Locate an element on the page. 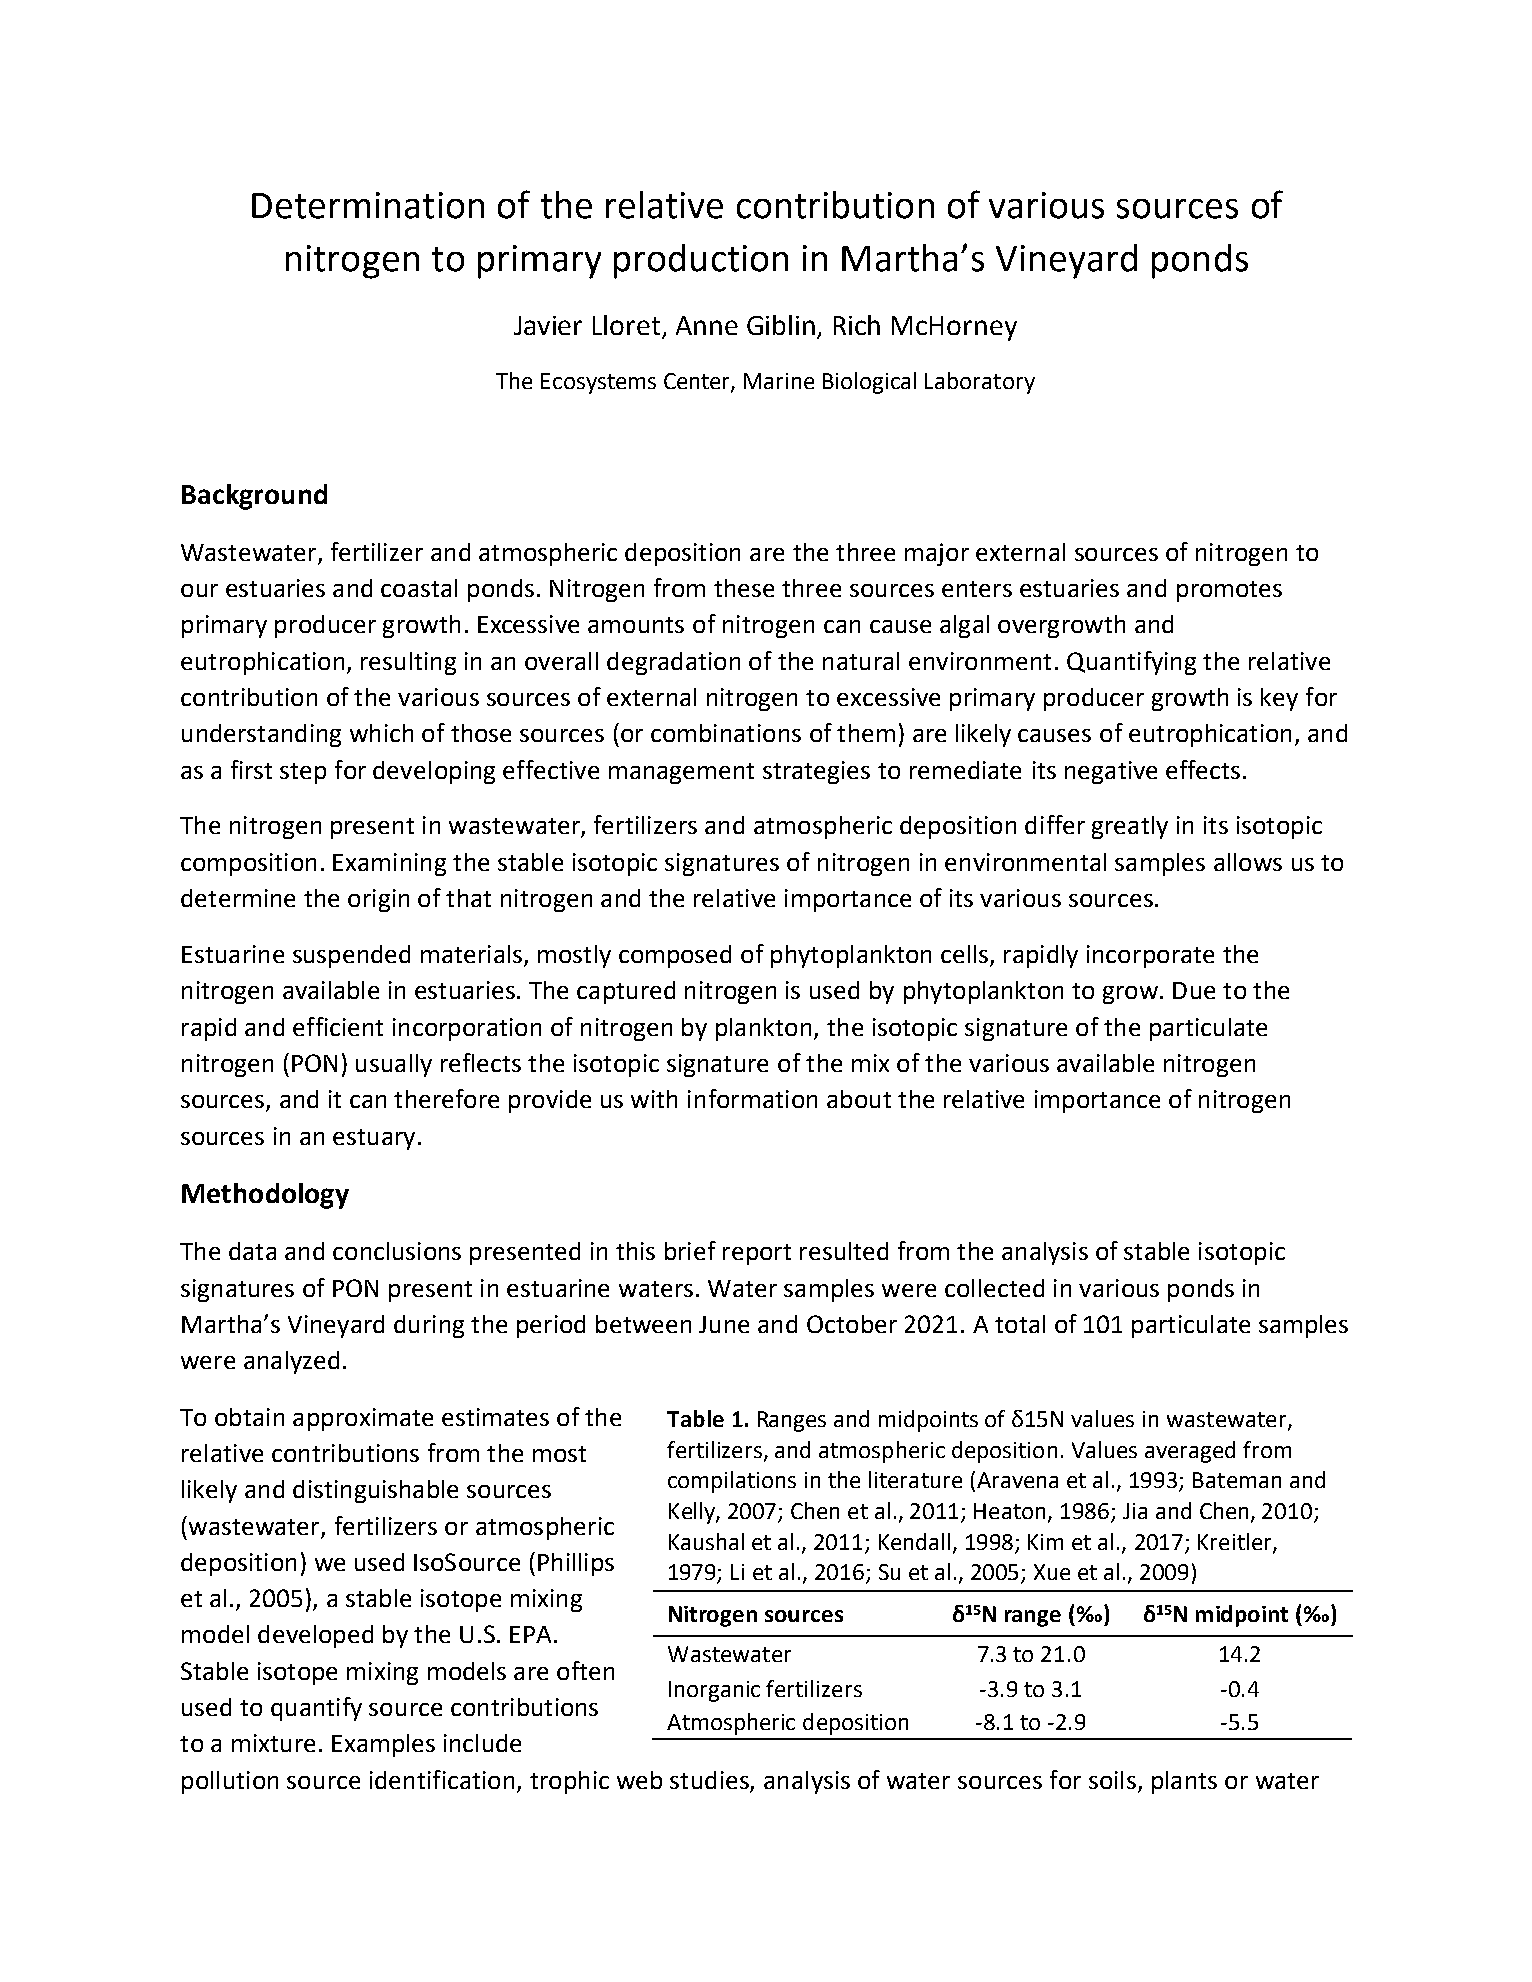  Laboratory is located at coordinates (980, 383).
